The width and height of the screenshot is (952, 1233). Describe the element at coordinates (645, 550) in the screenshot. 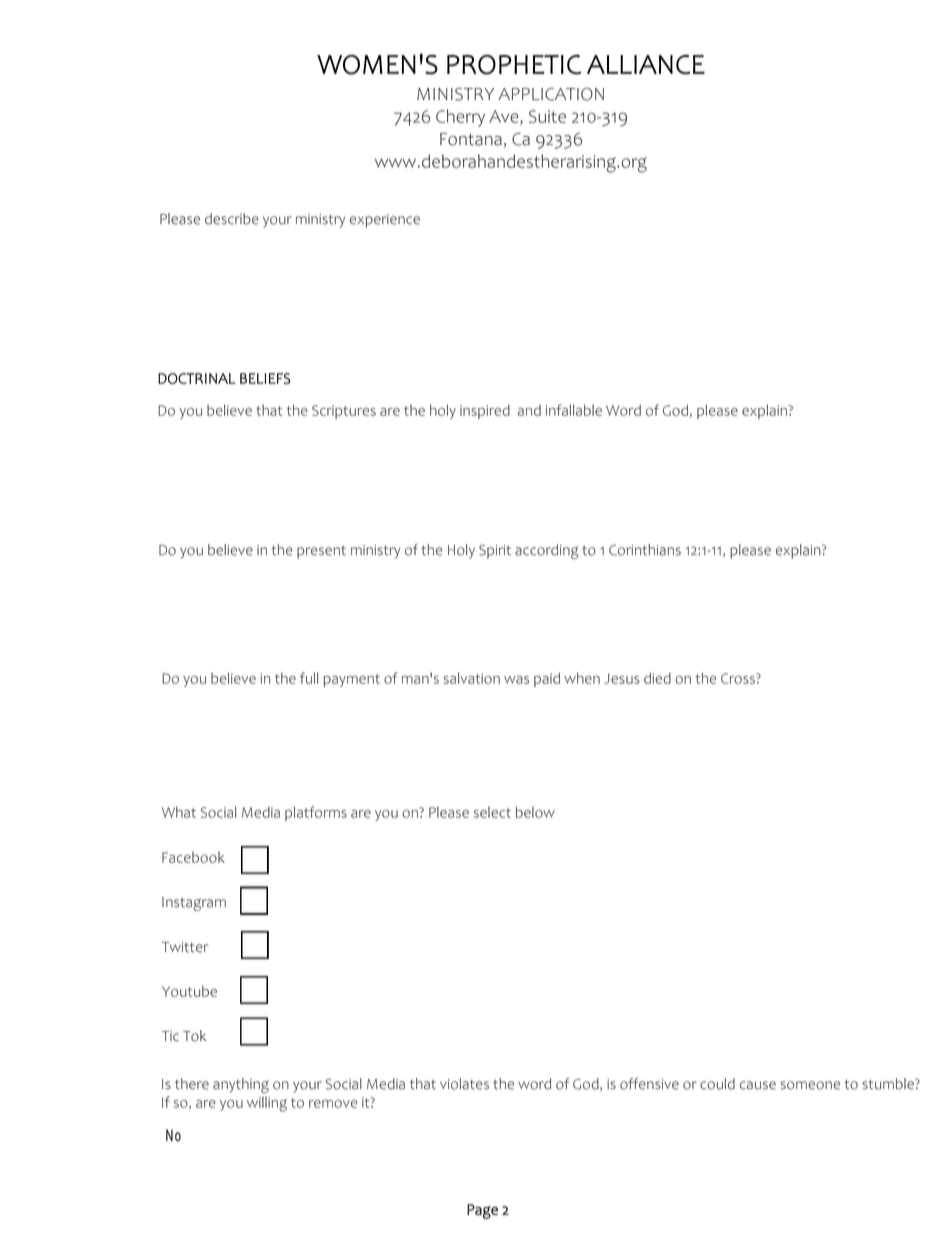

I see `Corinthians` at that location.
